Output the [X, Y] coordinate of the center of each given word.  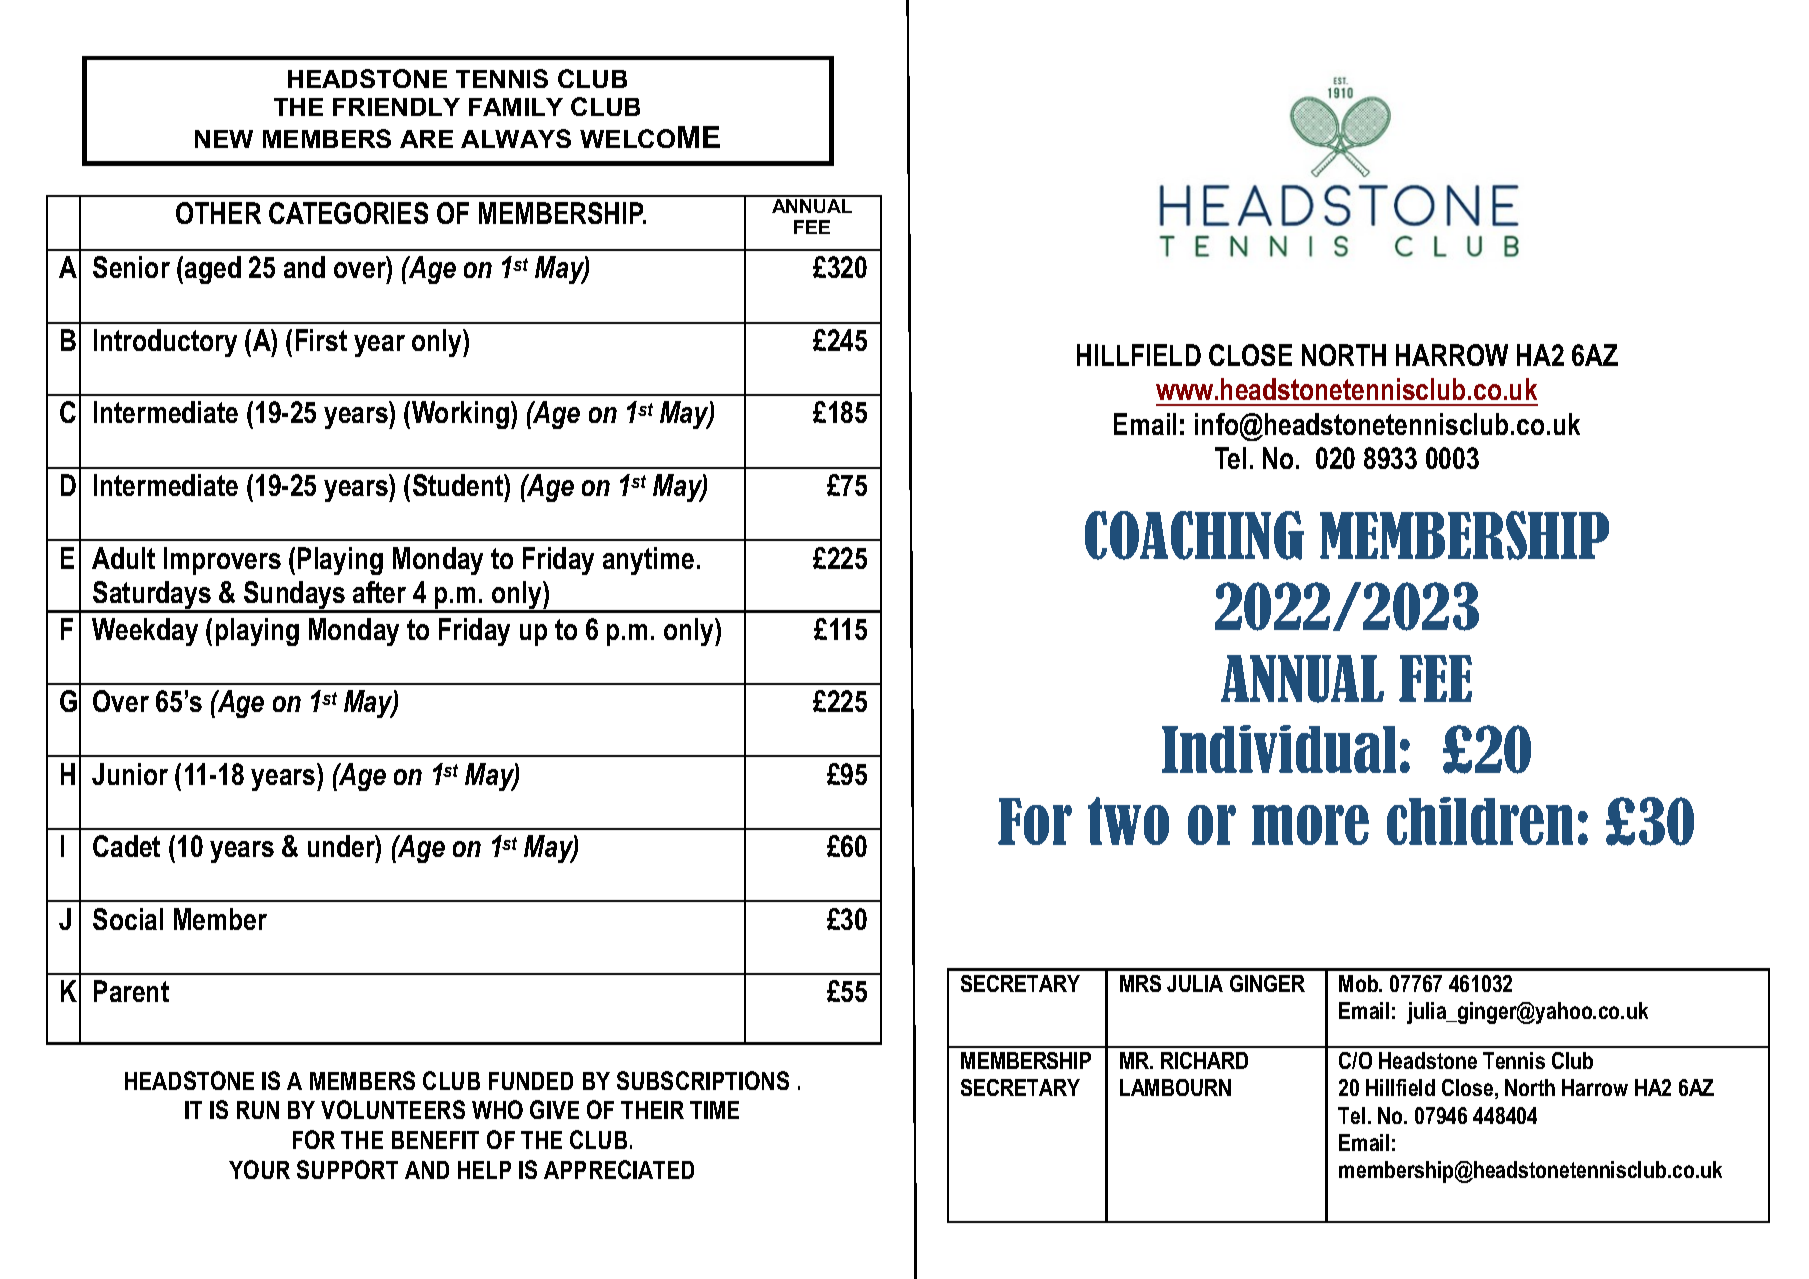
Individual [1279, 749]
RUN [258, 1110]
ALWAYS [516, 138]
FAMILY [516, 107]
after [379, 592]
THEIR [652, 1110]
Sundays [295, 596]
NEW [224, 139]
